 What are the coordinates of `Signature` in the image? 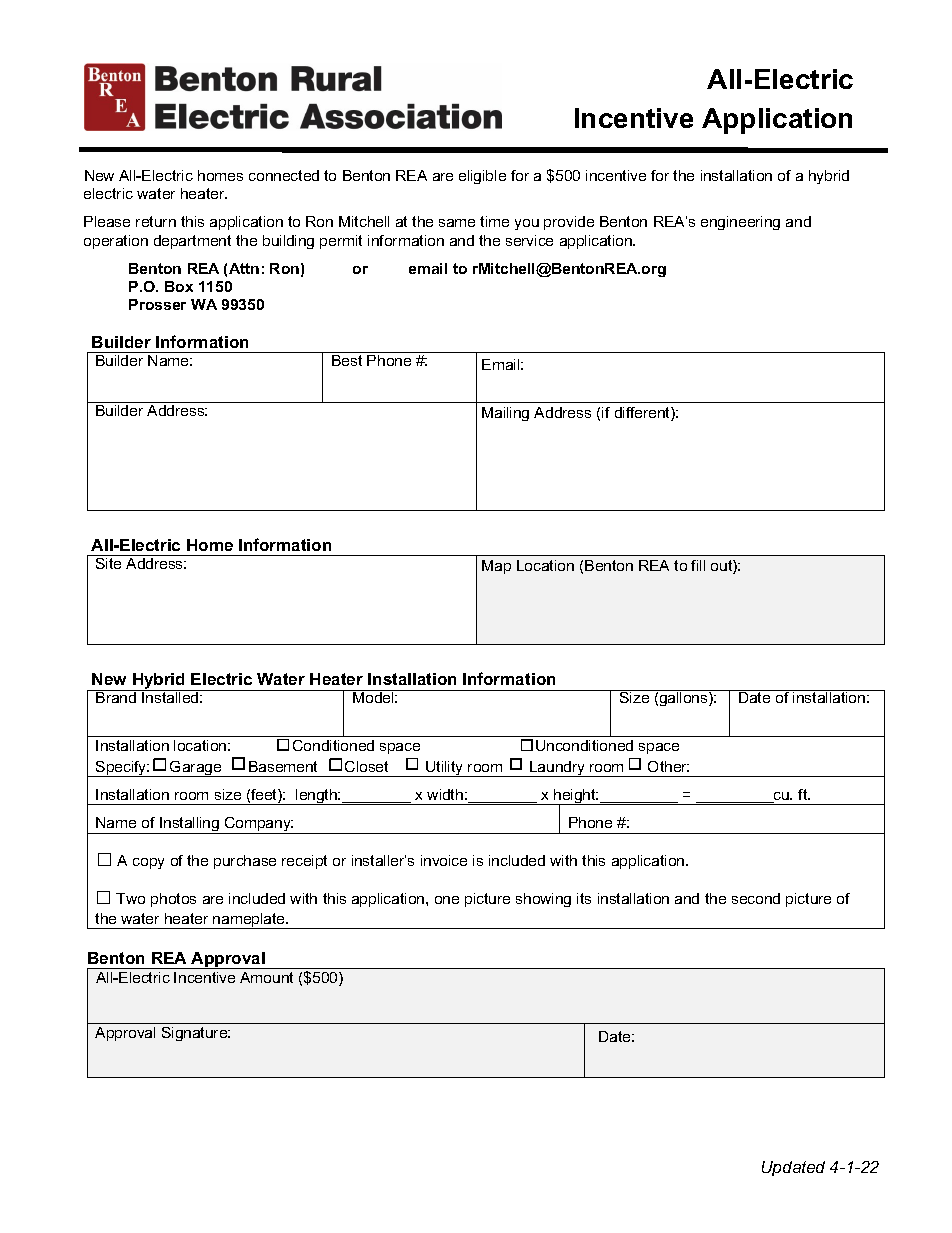 It's located at (196, 1034).
